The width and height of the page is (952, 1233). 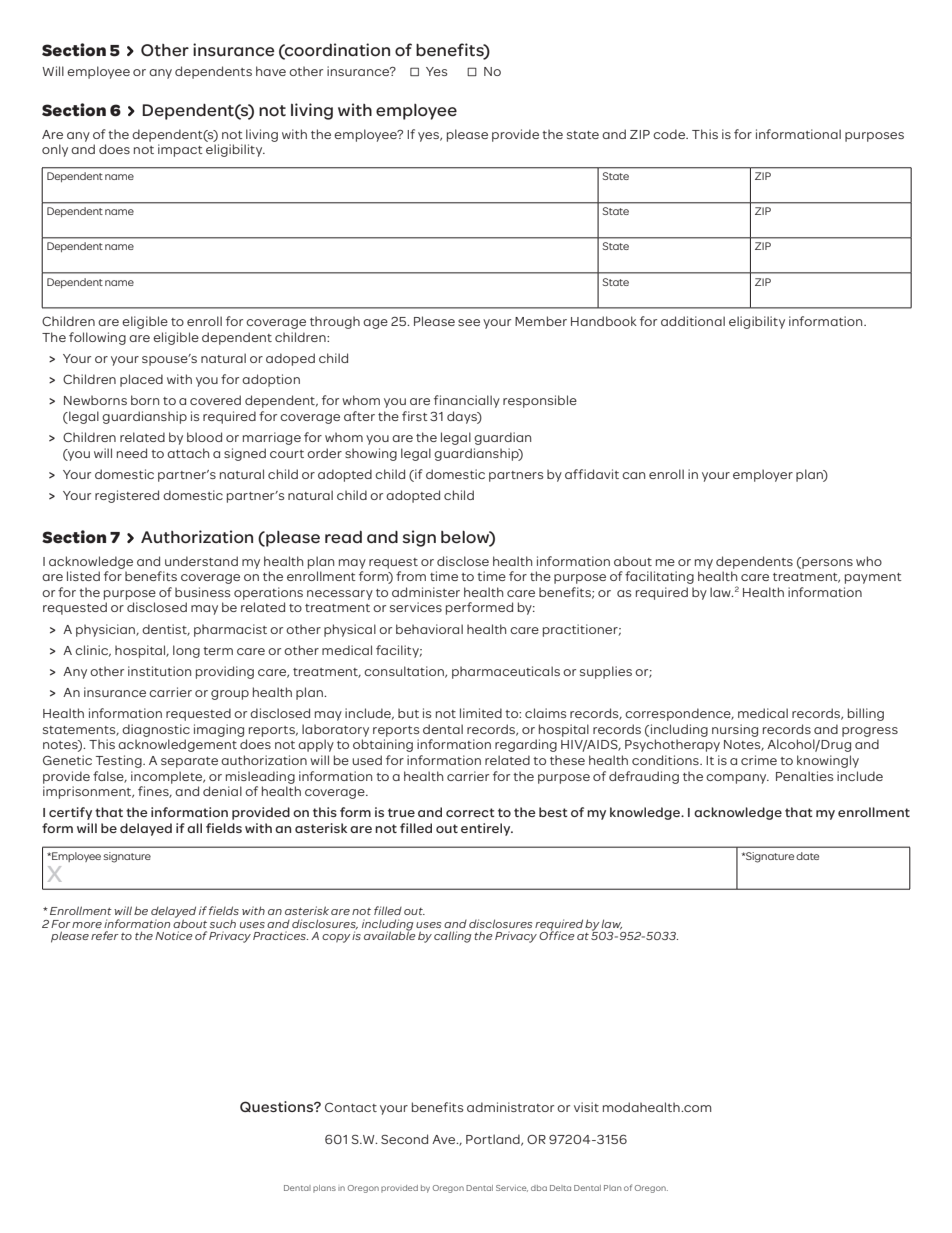 What do you see at coordinates (277, 1106) in the page?
I see `Questions` at bounding box center [277, 1106].
